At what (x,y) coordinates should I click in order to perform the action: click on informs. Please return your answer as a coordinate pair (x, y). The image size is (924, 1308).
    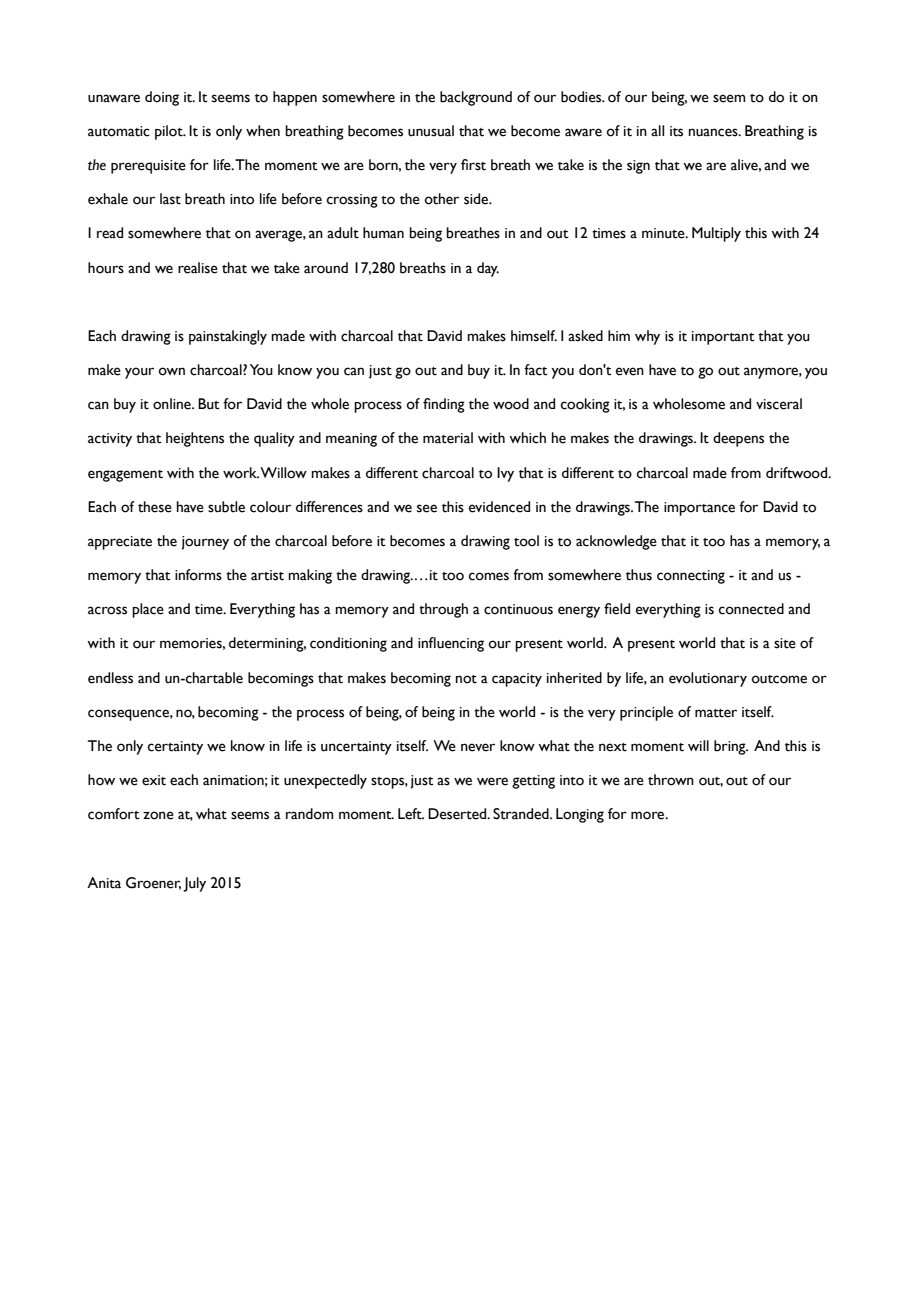
    Looking at the image, I should click on (198, 575).
